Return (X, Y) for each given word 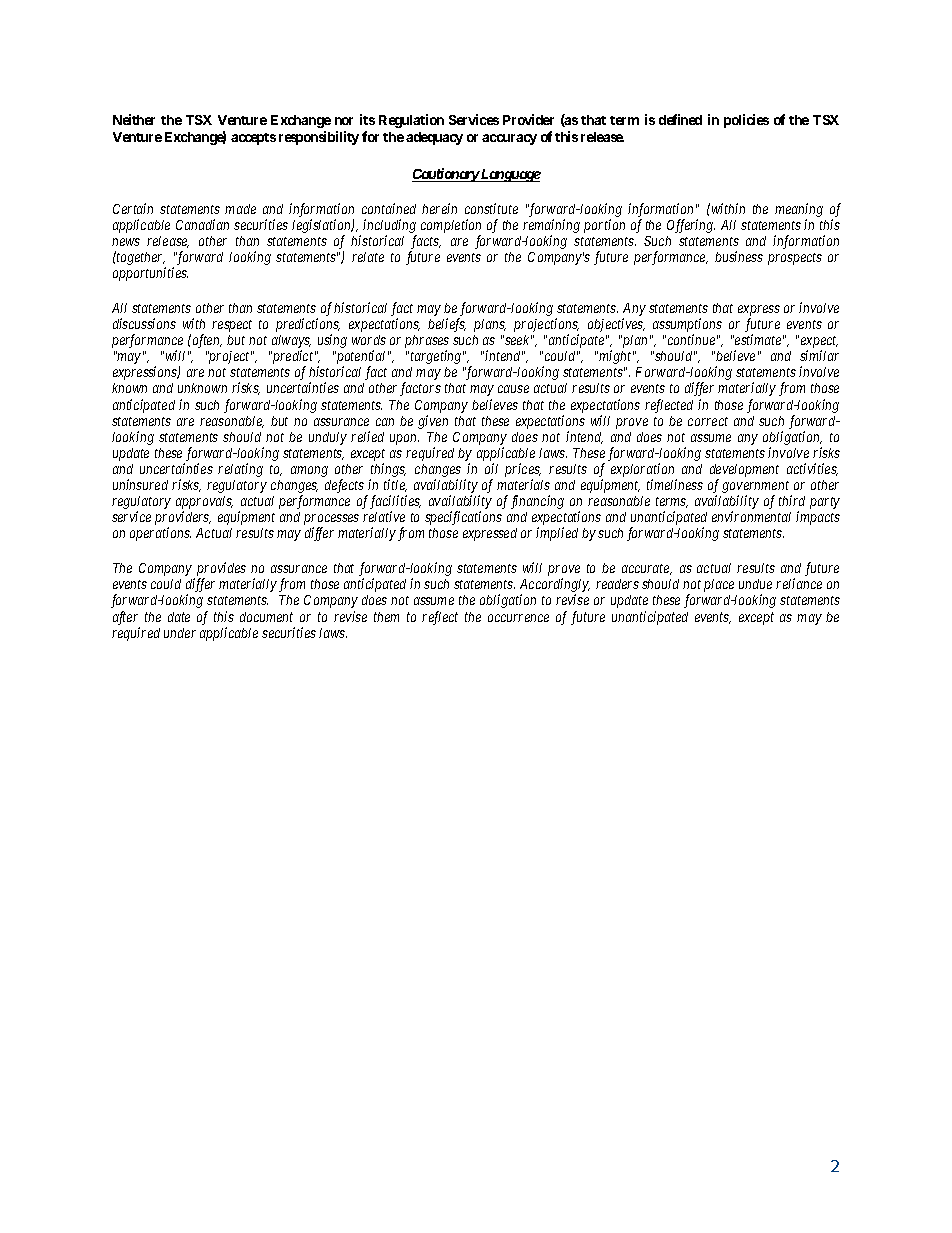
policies (746, 121)
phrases (427, 343)
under (180, 633)
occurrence (518, 618)
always (291, 343)
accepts (253, 139)
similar (819, 355)
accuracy (509, 139)
